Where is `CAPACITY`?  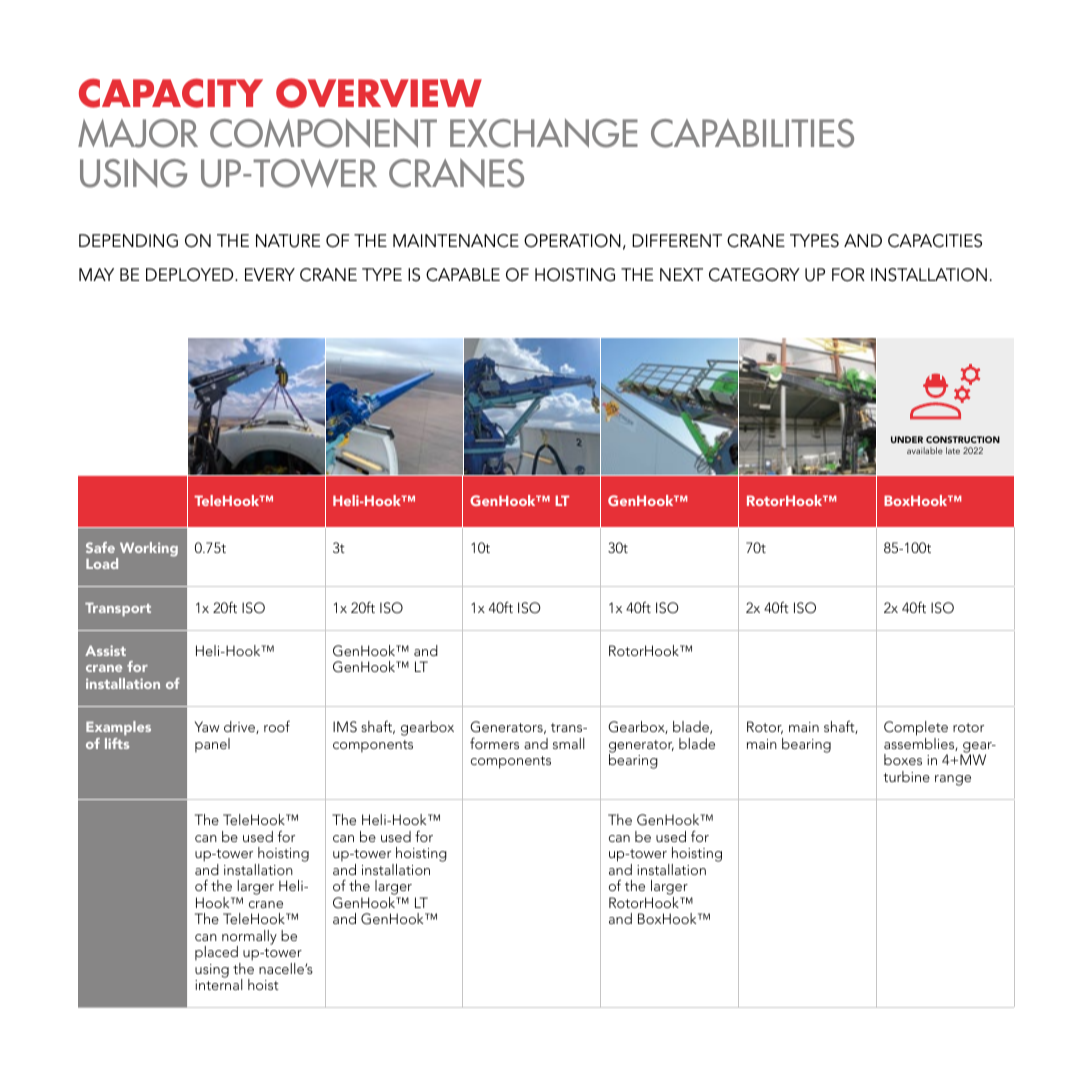 CAPACITY is located at coordinates (171, 93).
